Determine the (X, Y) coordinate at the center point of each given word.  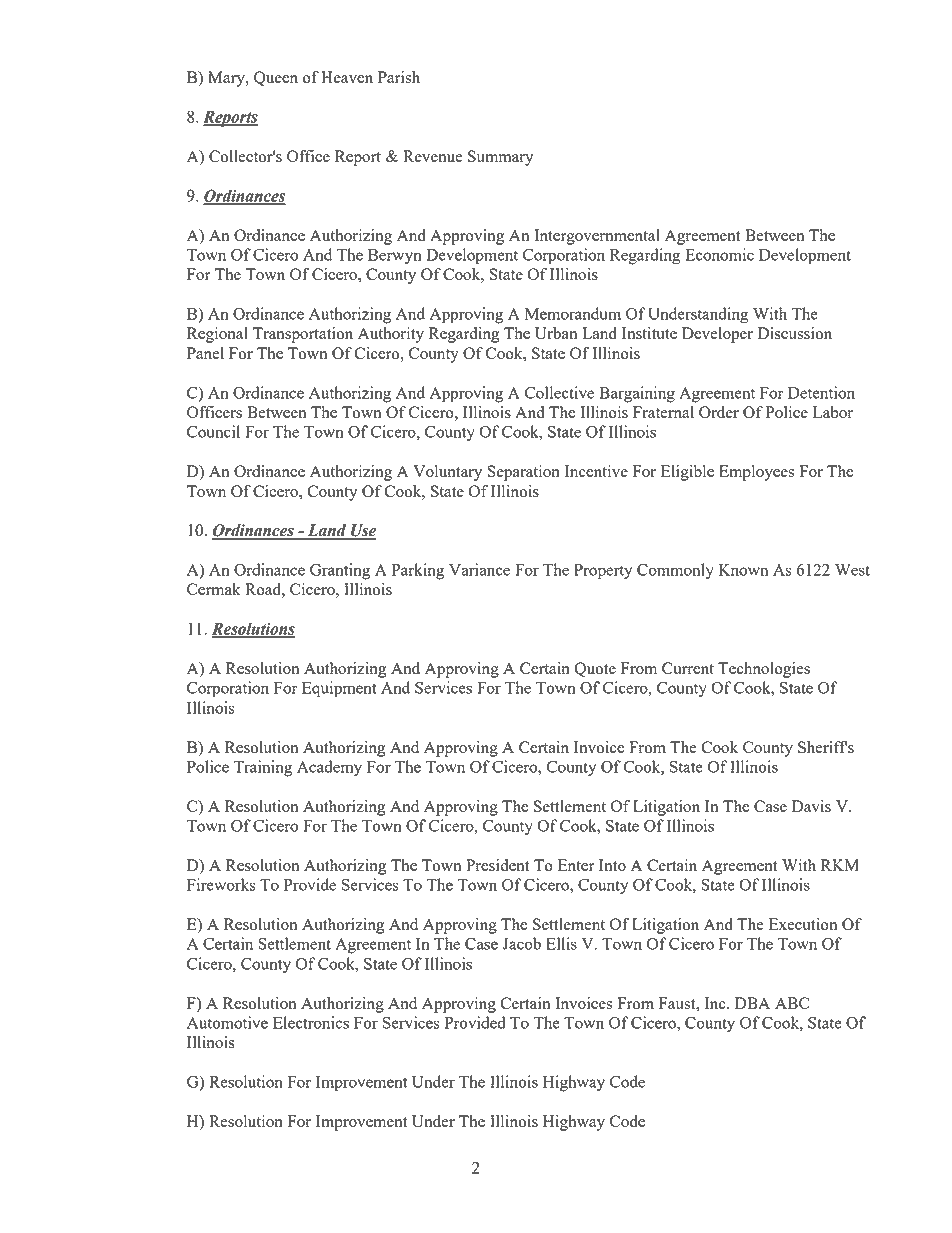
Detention (821, 392)
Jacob (521, 943)
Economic (719, 254)
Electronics (311, 1022)
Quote (595, 669)
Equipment (339, 689)
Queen (276, 78)
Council (213, 431)
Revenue (433, 156)
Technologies (764, 670)
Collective (559, 392)
